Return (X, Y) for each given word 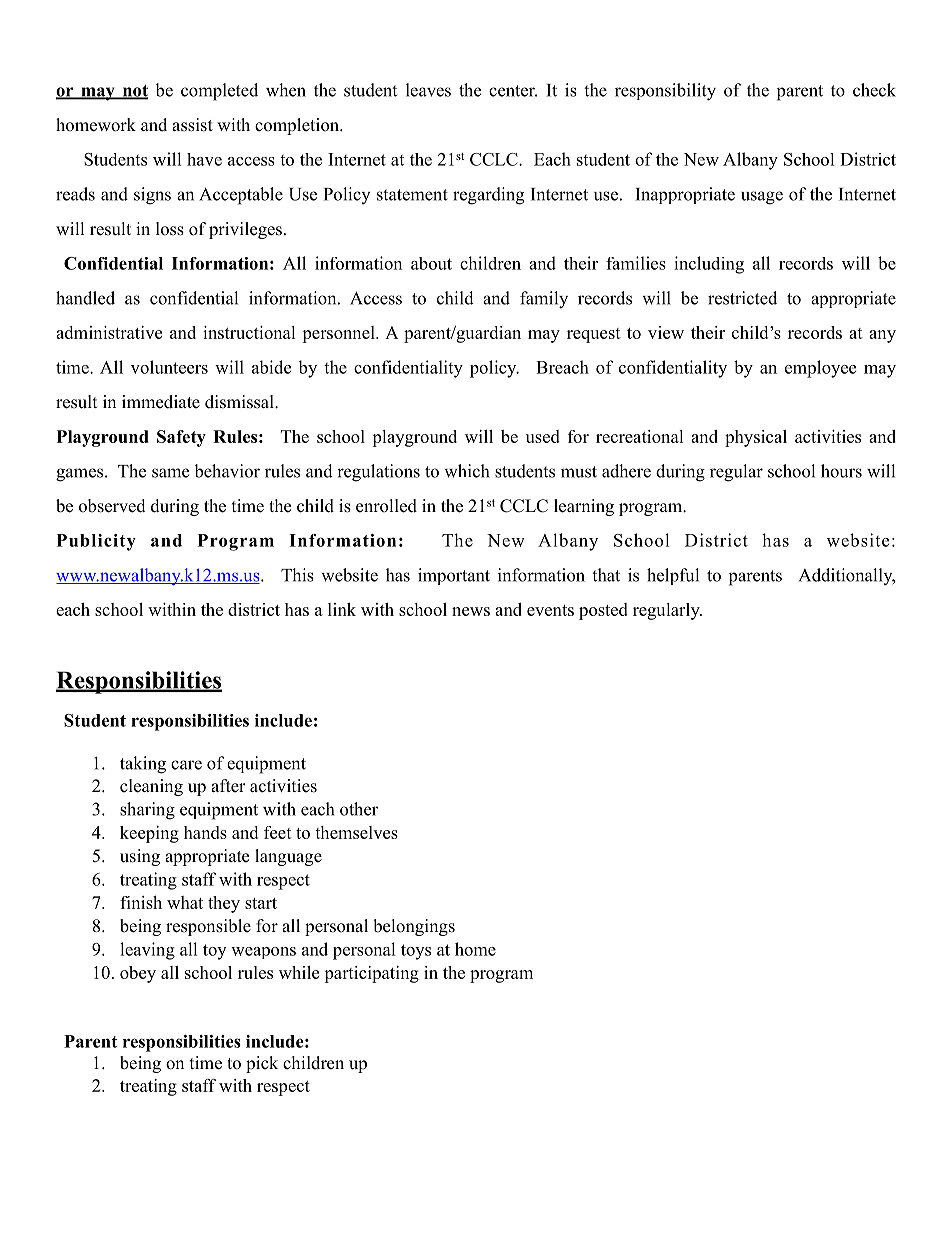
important (454, 576)
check (874, 90)
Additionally (847, 576)
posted (603, 611)
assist (192, 125)
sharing (147, 811)
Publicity (96, 542)
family (544, 300)
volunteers (169, 367)
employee (820, 369)
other (359, 809)
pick (262, 1064)
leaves (428, 90)
